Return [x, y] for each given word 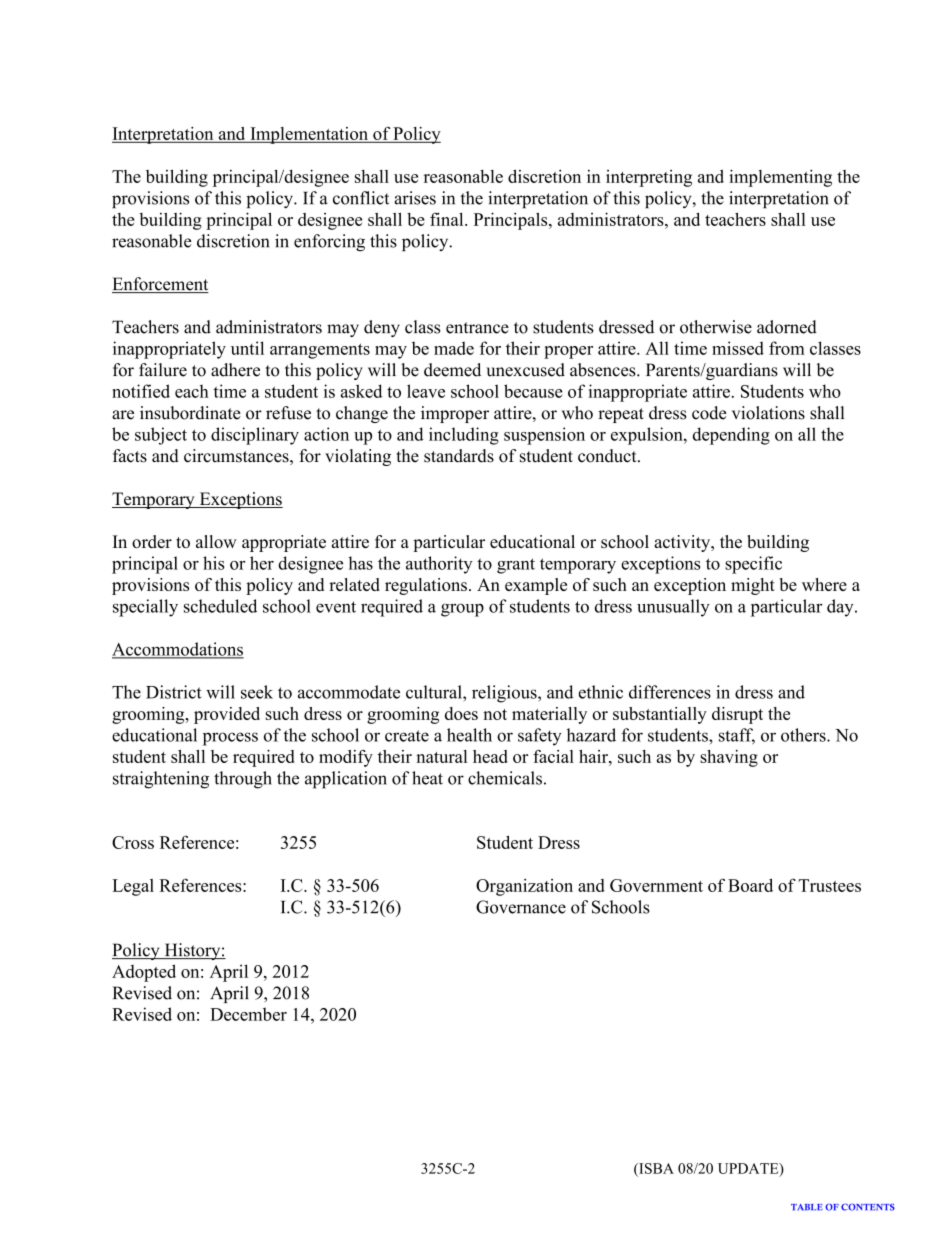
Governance [521, 907]
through [243, 780]
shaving [729, 758]
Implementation [309, 135]
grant [516, 566]
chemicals [505, 778]
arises [415, 198]
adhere [235, 370]
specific [753, 565]
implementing [780, 178]
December [248, 1014]
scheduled [220, 606]
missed [738, 348]
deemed [452, 370]
